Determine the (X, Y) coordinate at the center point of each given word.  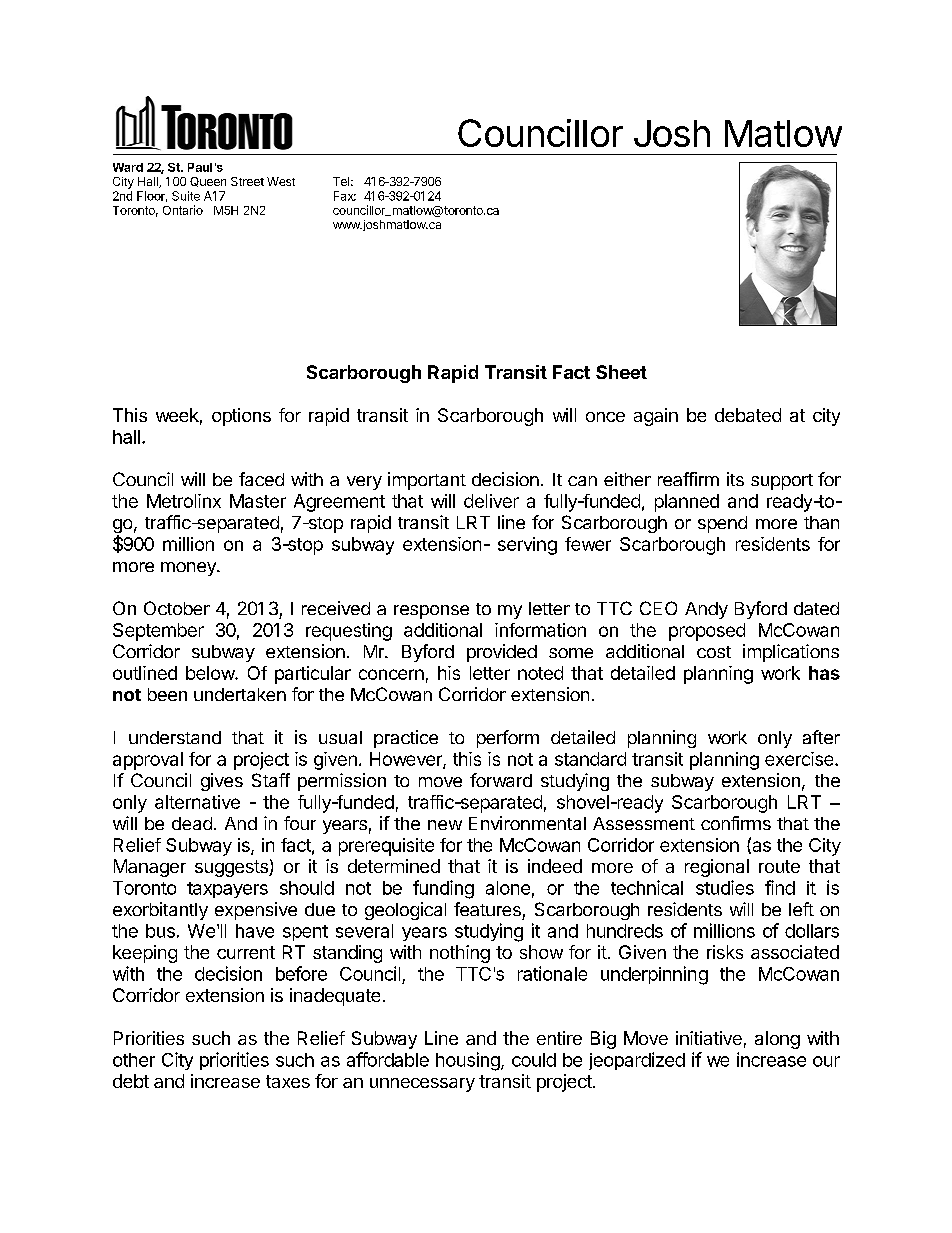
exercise (800, 759)
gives (222, 782)
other (134, 1060)
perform (508, 739)
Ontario (183, 210)
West (281, 181)
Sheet (621, 372)
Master (258, 501)
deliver (491, 501)
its (735, 479)
